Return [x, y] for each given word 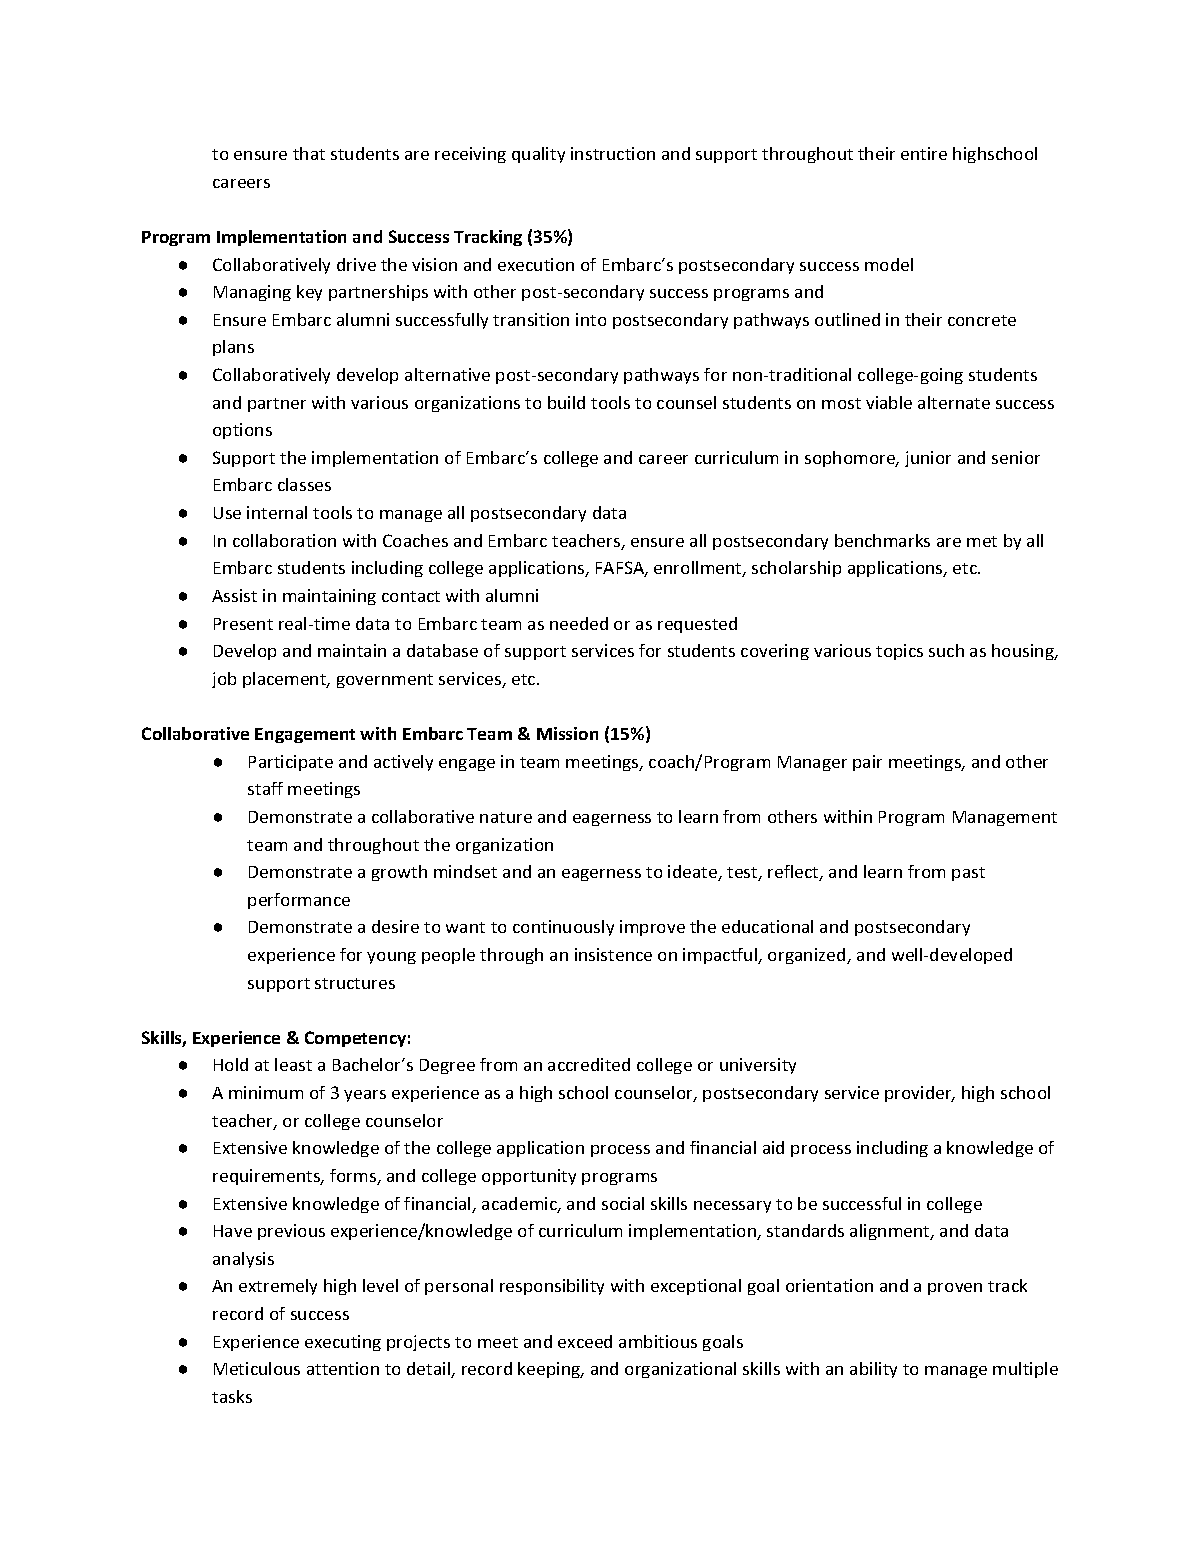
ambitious [658, 1341]
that [309, 153]
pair [867, 763]
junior [928, 459]
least [293, 1064]
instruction [613, 153]
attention [343, 1368]
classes [304, 484]
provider [919, 1094]
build [566, 402]
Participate [291, 763]
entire [924, 153]
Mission [567, 733]
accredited [589, 1064]
